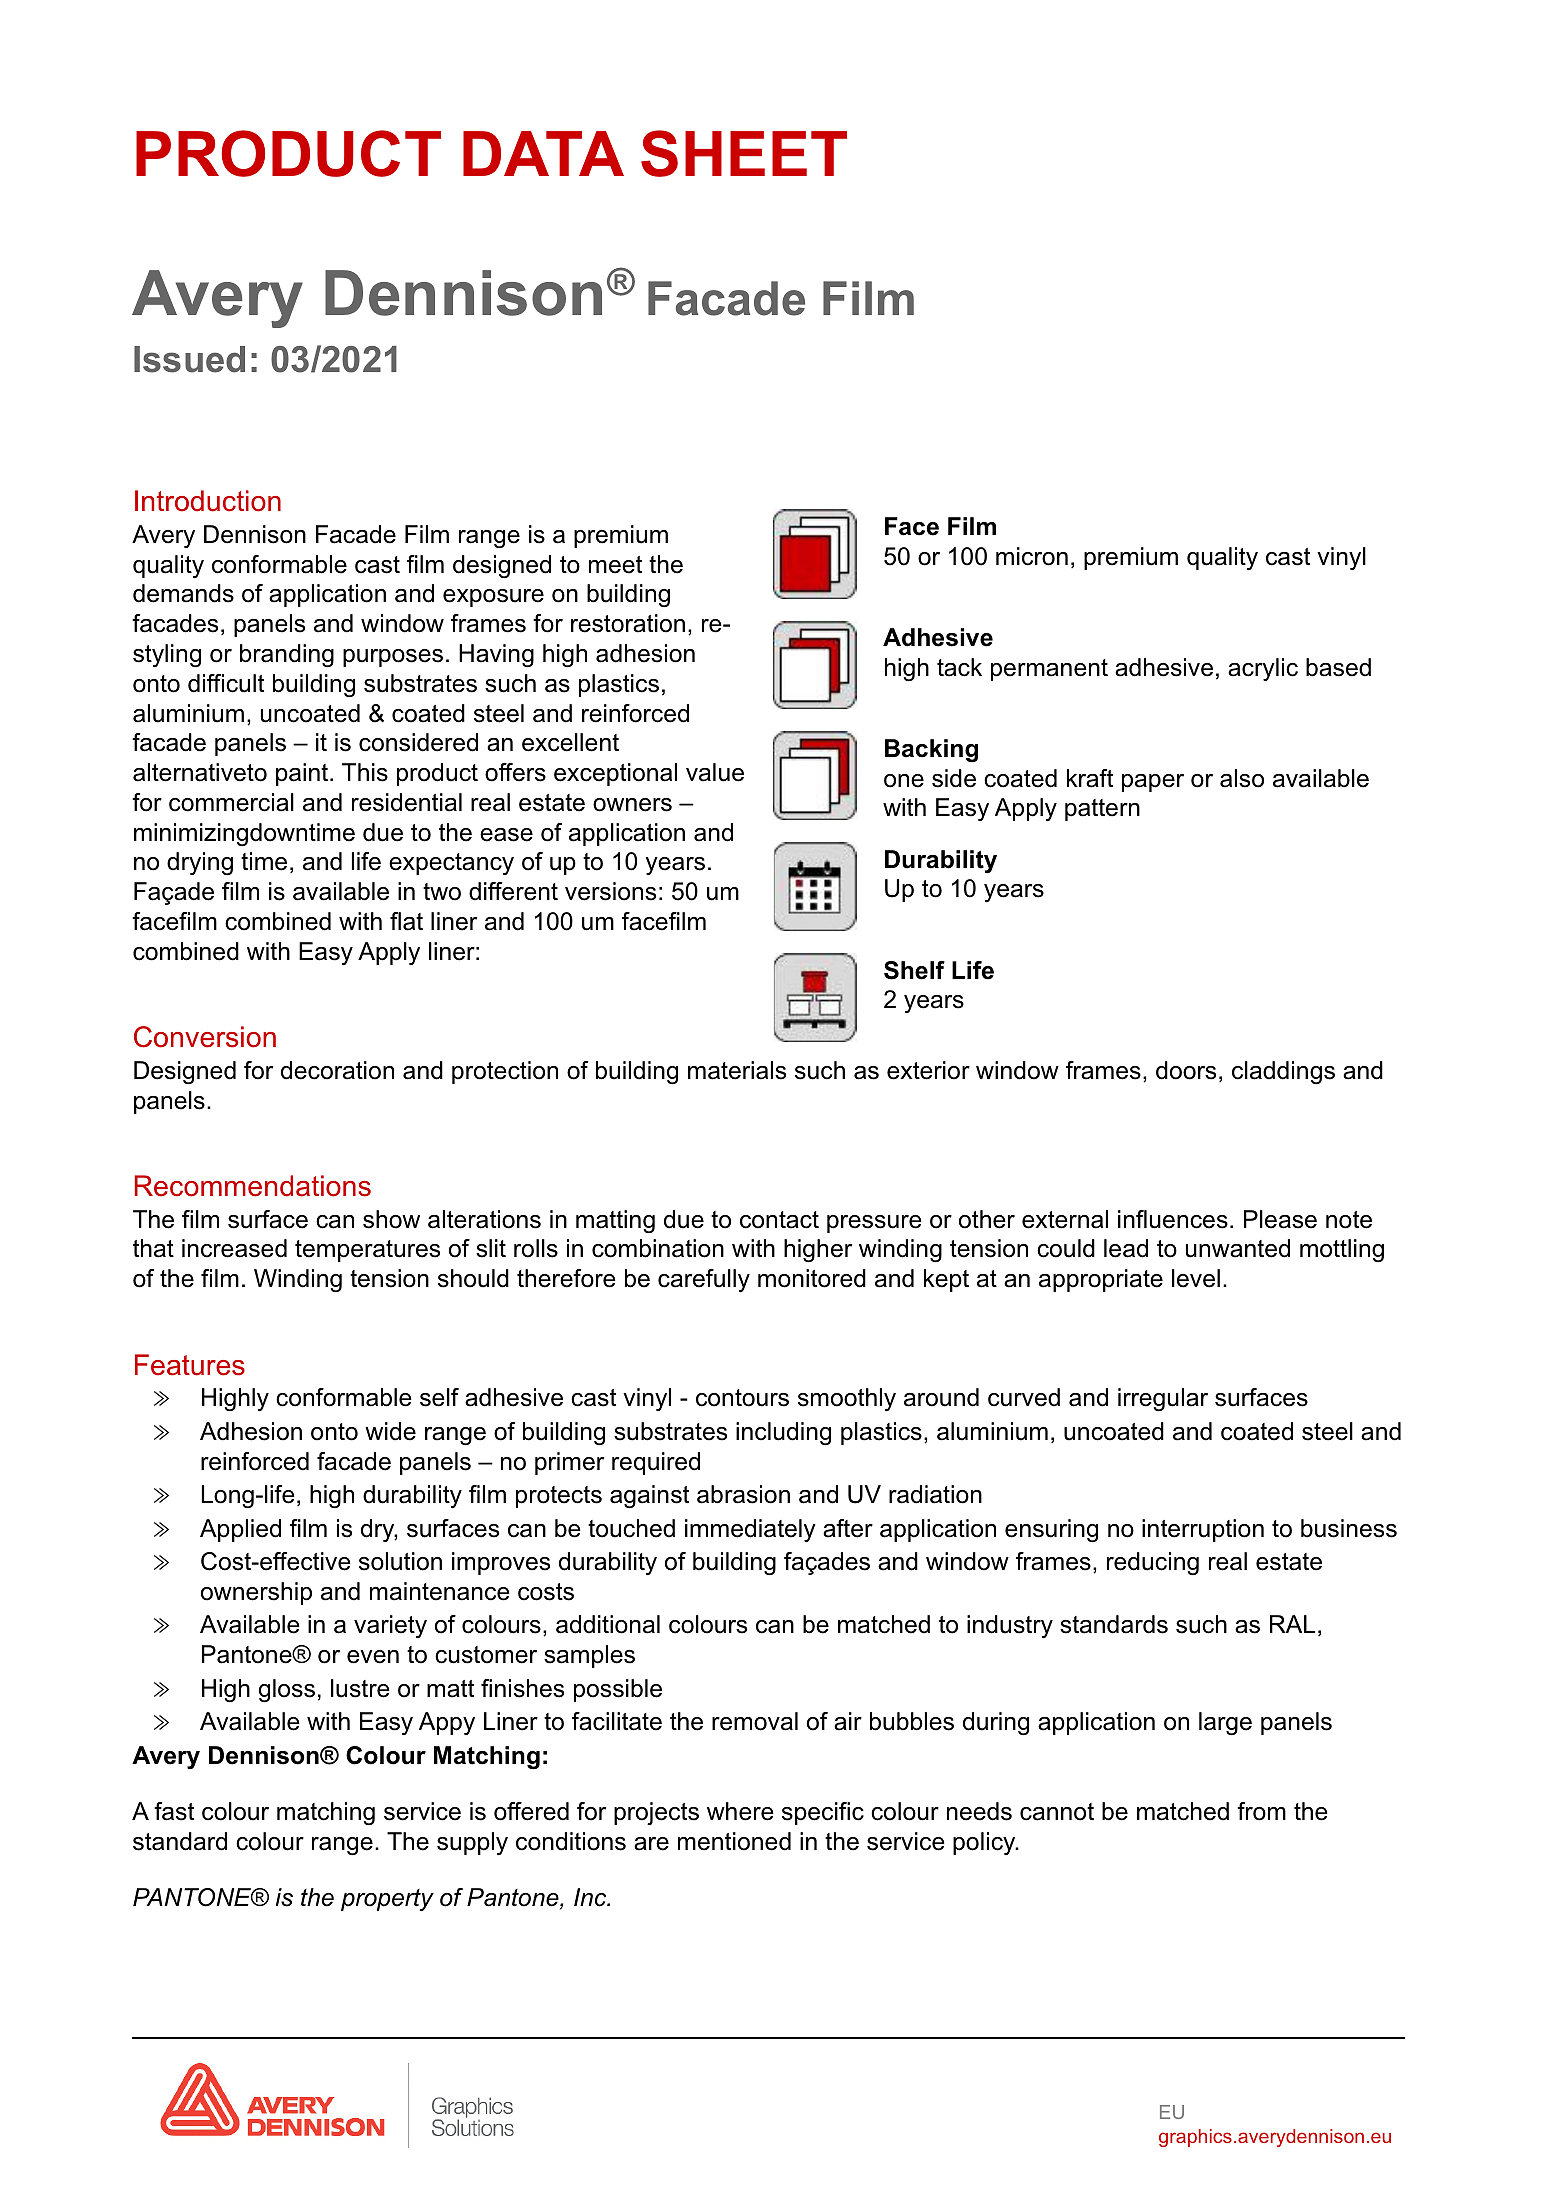  I want to click on decoration, so click(337, 1070).
